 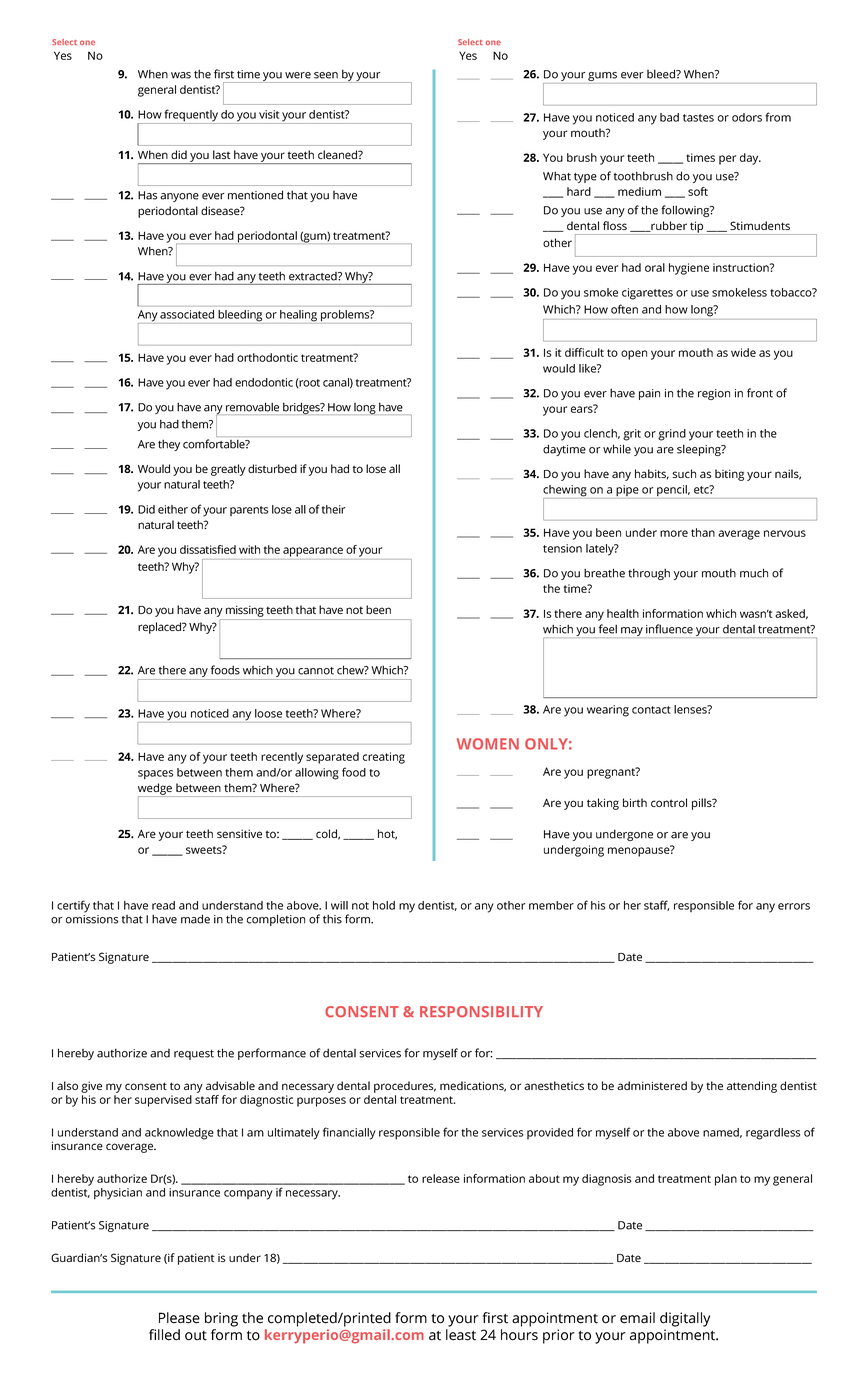 I want to click on tastes, so click(x=698, y=118).
